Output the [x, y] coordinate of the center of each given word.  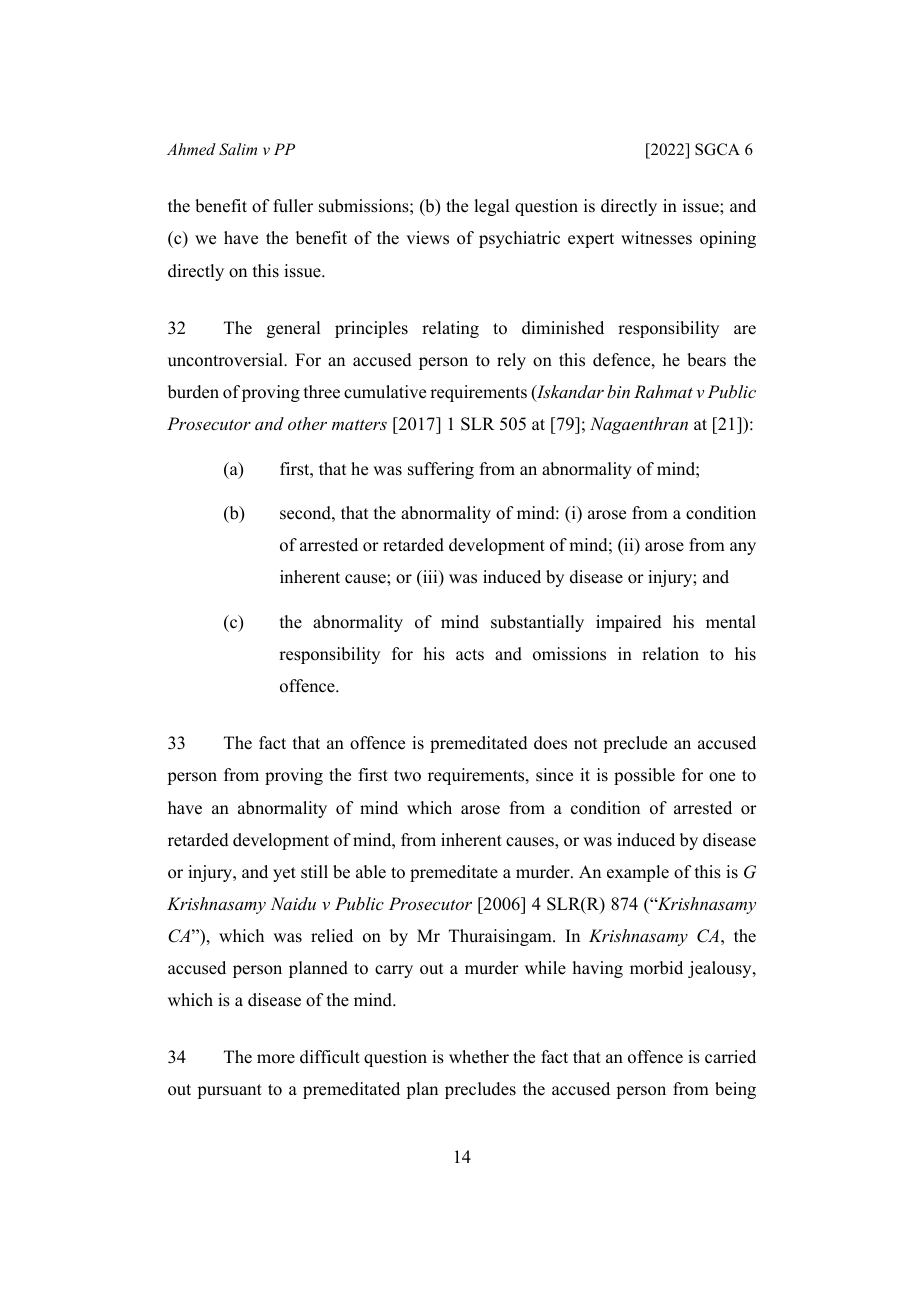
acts [470, 655]
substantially [537, 623]
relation [670, 654]
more [276, 1059]
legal [491, 207]
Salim [238, 149]
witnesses [656, 238]
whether [479, 1057]
